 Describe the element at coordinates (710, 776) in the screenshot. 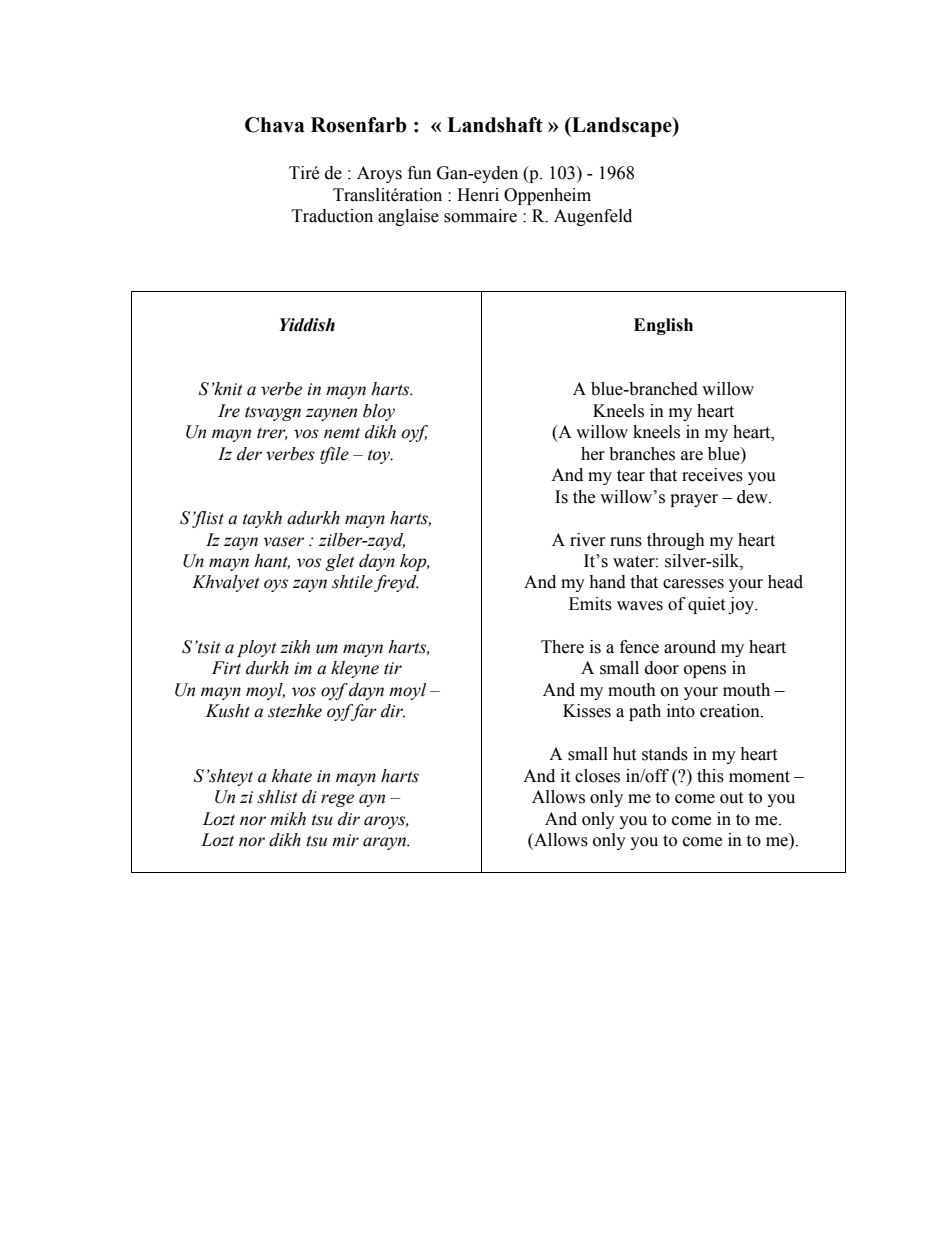

I see `this` at that location.
